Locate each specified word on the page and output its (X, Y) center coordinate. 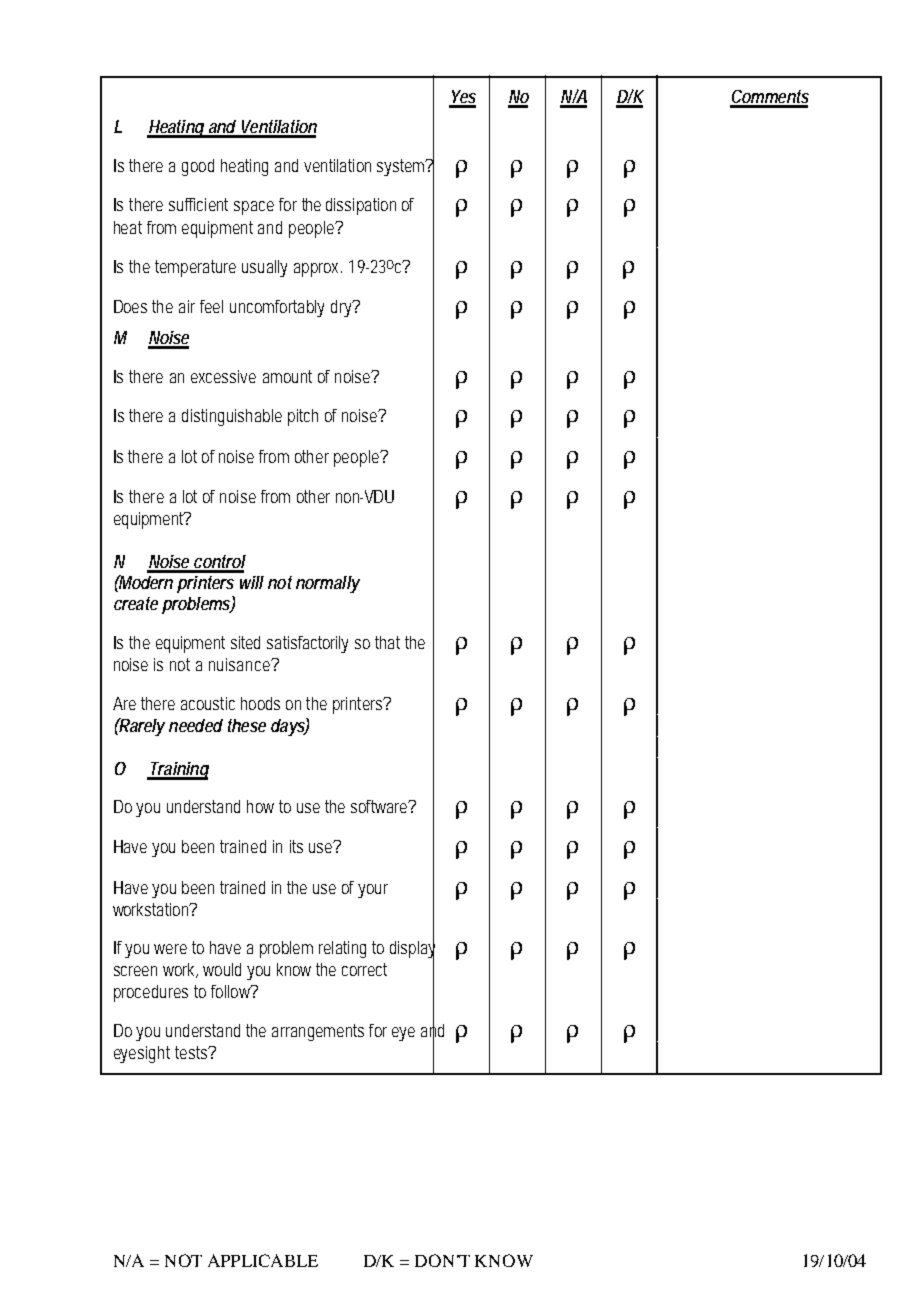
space (254, 208)
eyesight (142, 1054)
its (296, 846)
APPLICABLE (263, 1260)
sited (245, 642)
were (170, 949)
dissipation (361, 206)
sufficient (198, 204)
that (387, 642)
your (373, 891)
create (136, 603)
